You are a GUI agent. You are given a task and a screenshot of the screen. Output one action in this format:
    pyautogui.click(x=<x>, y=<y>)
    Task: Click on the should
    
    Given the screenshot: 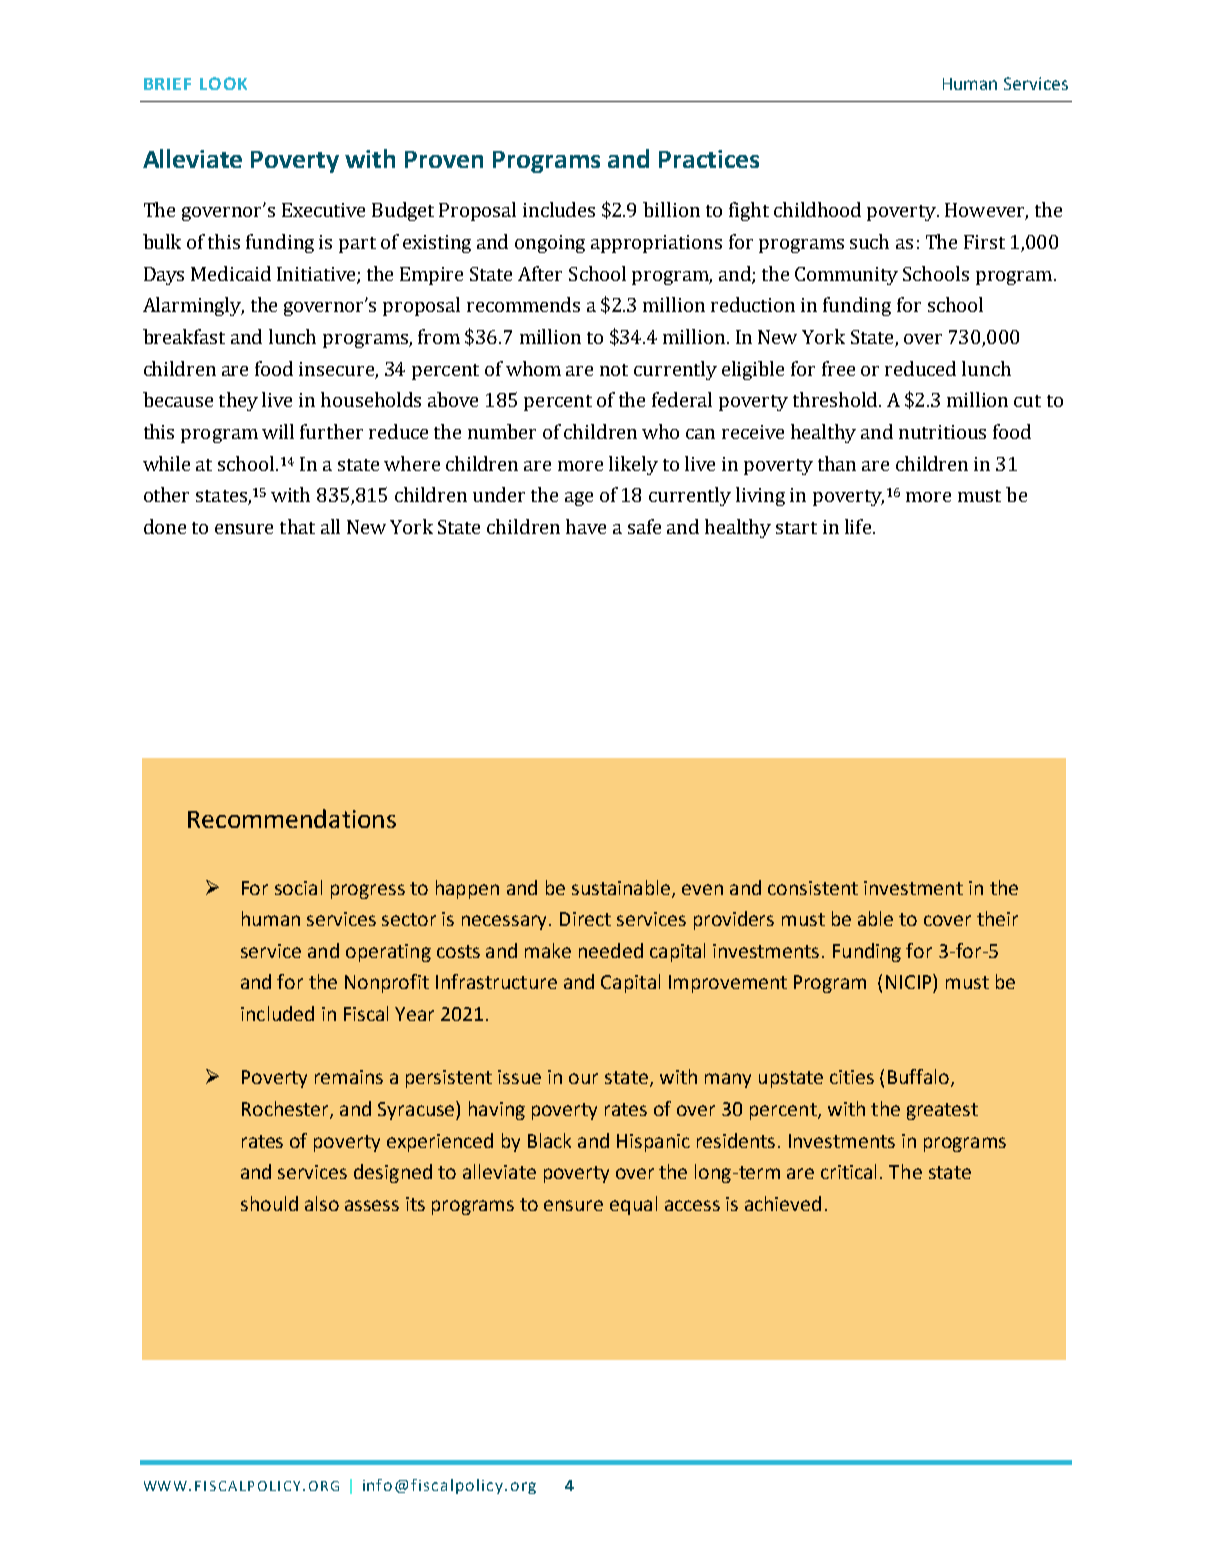 What is the action you would take?
    pyautogui.click(x=269, y=1203)
